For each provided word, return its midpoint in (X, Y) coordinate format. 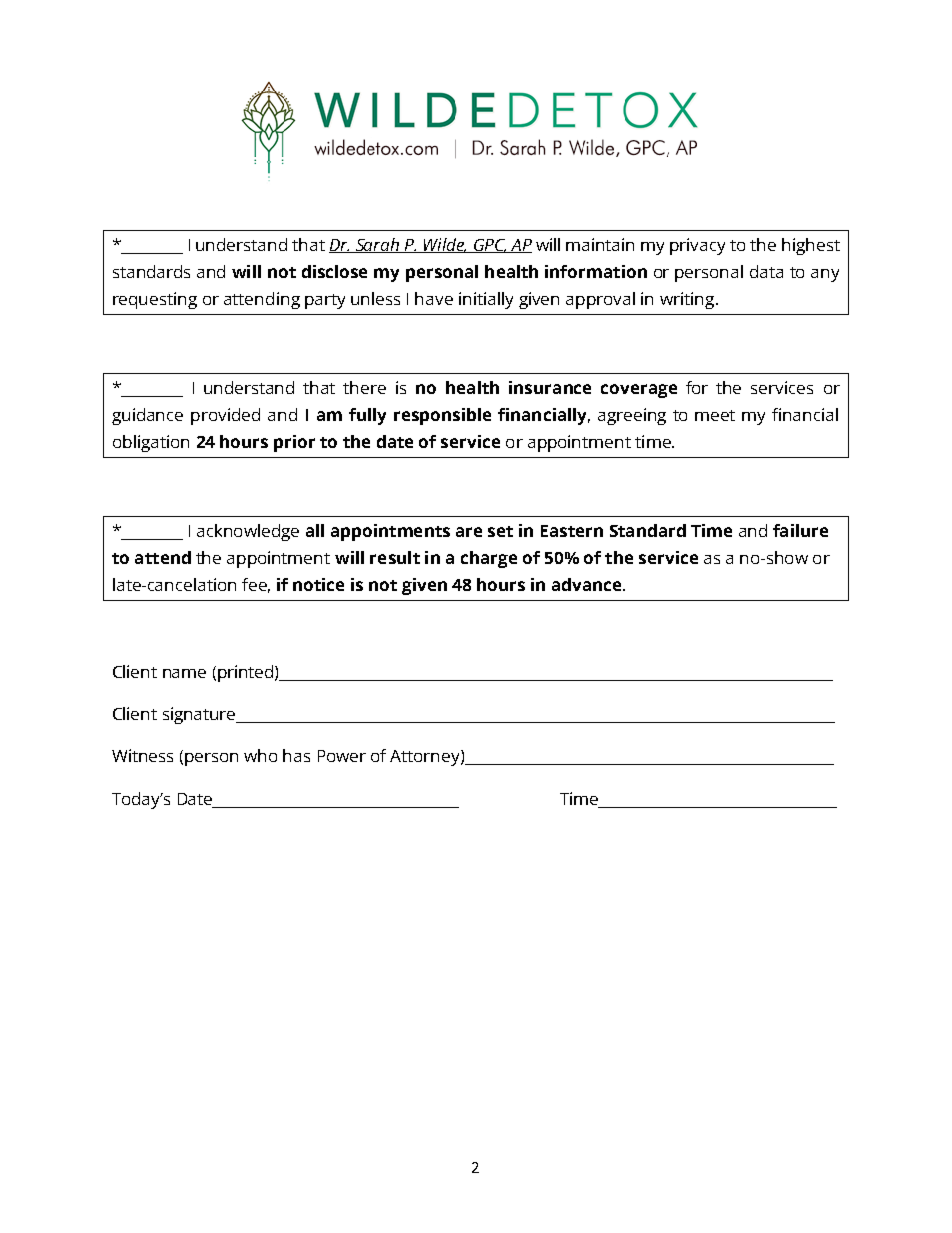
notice (318, 584)
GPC (489, 246)
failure (800, 530)
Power (342, 756)
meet (715, 415)
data (766, 271)
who (260, 755)
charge (489, 559)
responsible (442, 416)
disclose (334, 271)
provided (225, 416)
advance (588, 584)
